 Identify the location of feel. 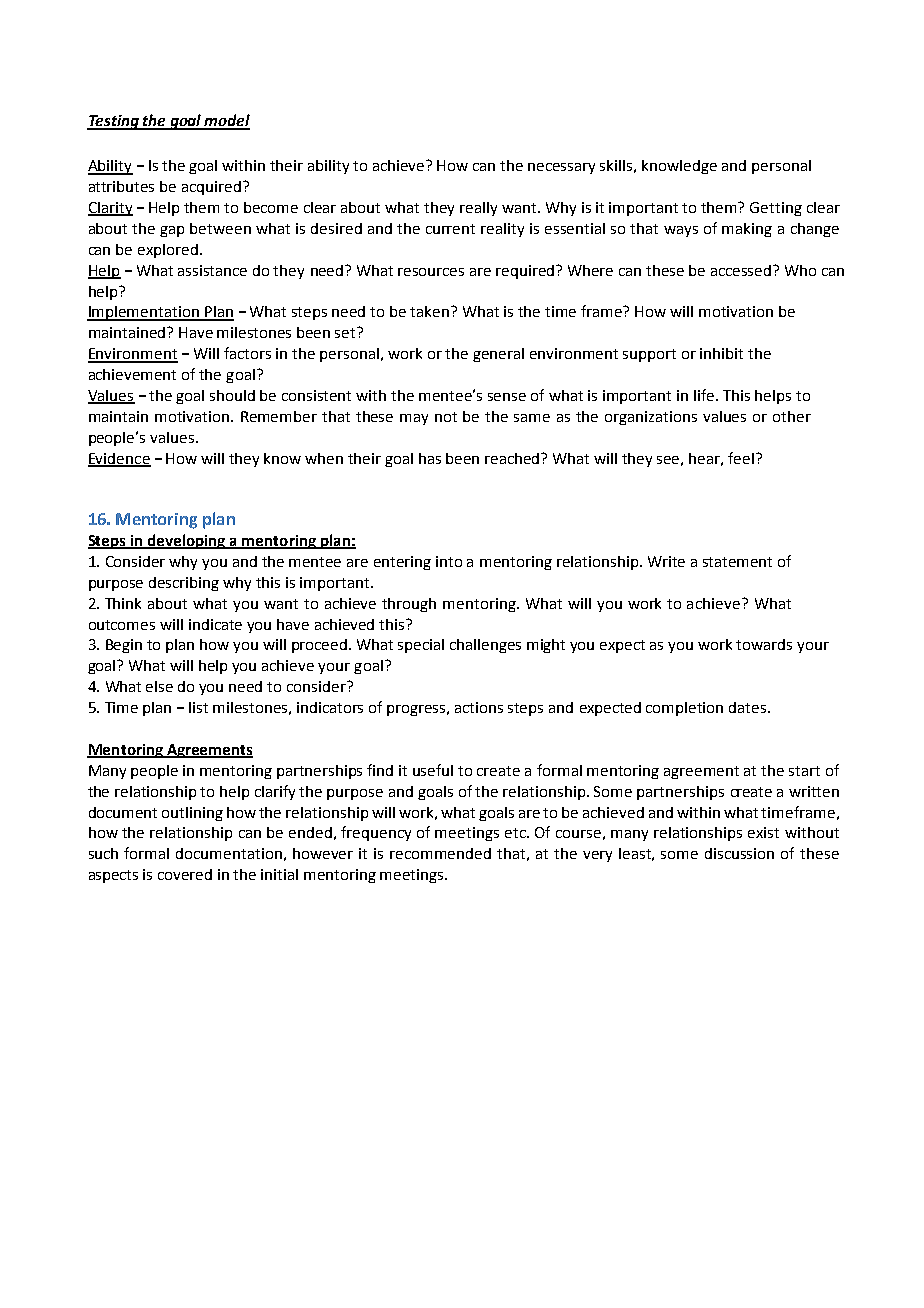
(741, 458).
